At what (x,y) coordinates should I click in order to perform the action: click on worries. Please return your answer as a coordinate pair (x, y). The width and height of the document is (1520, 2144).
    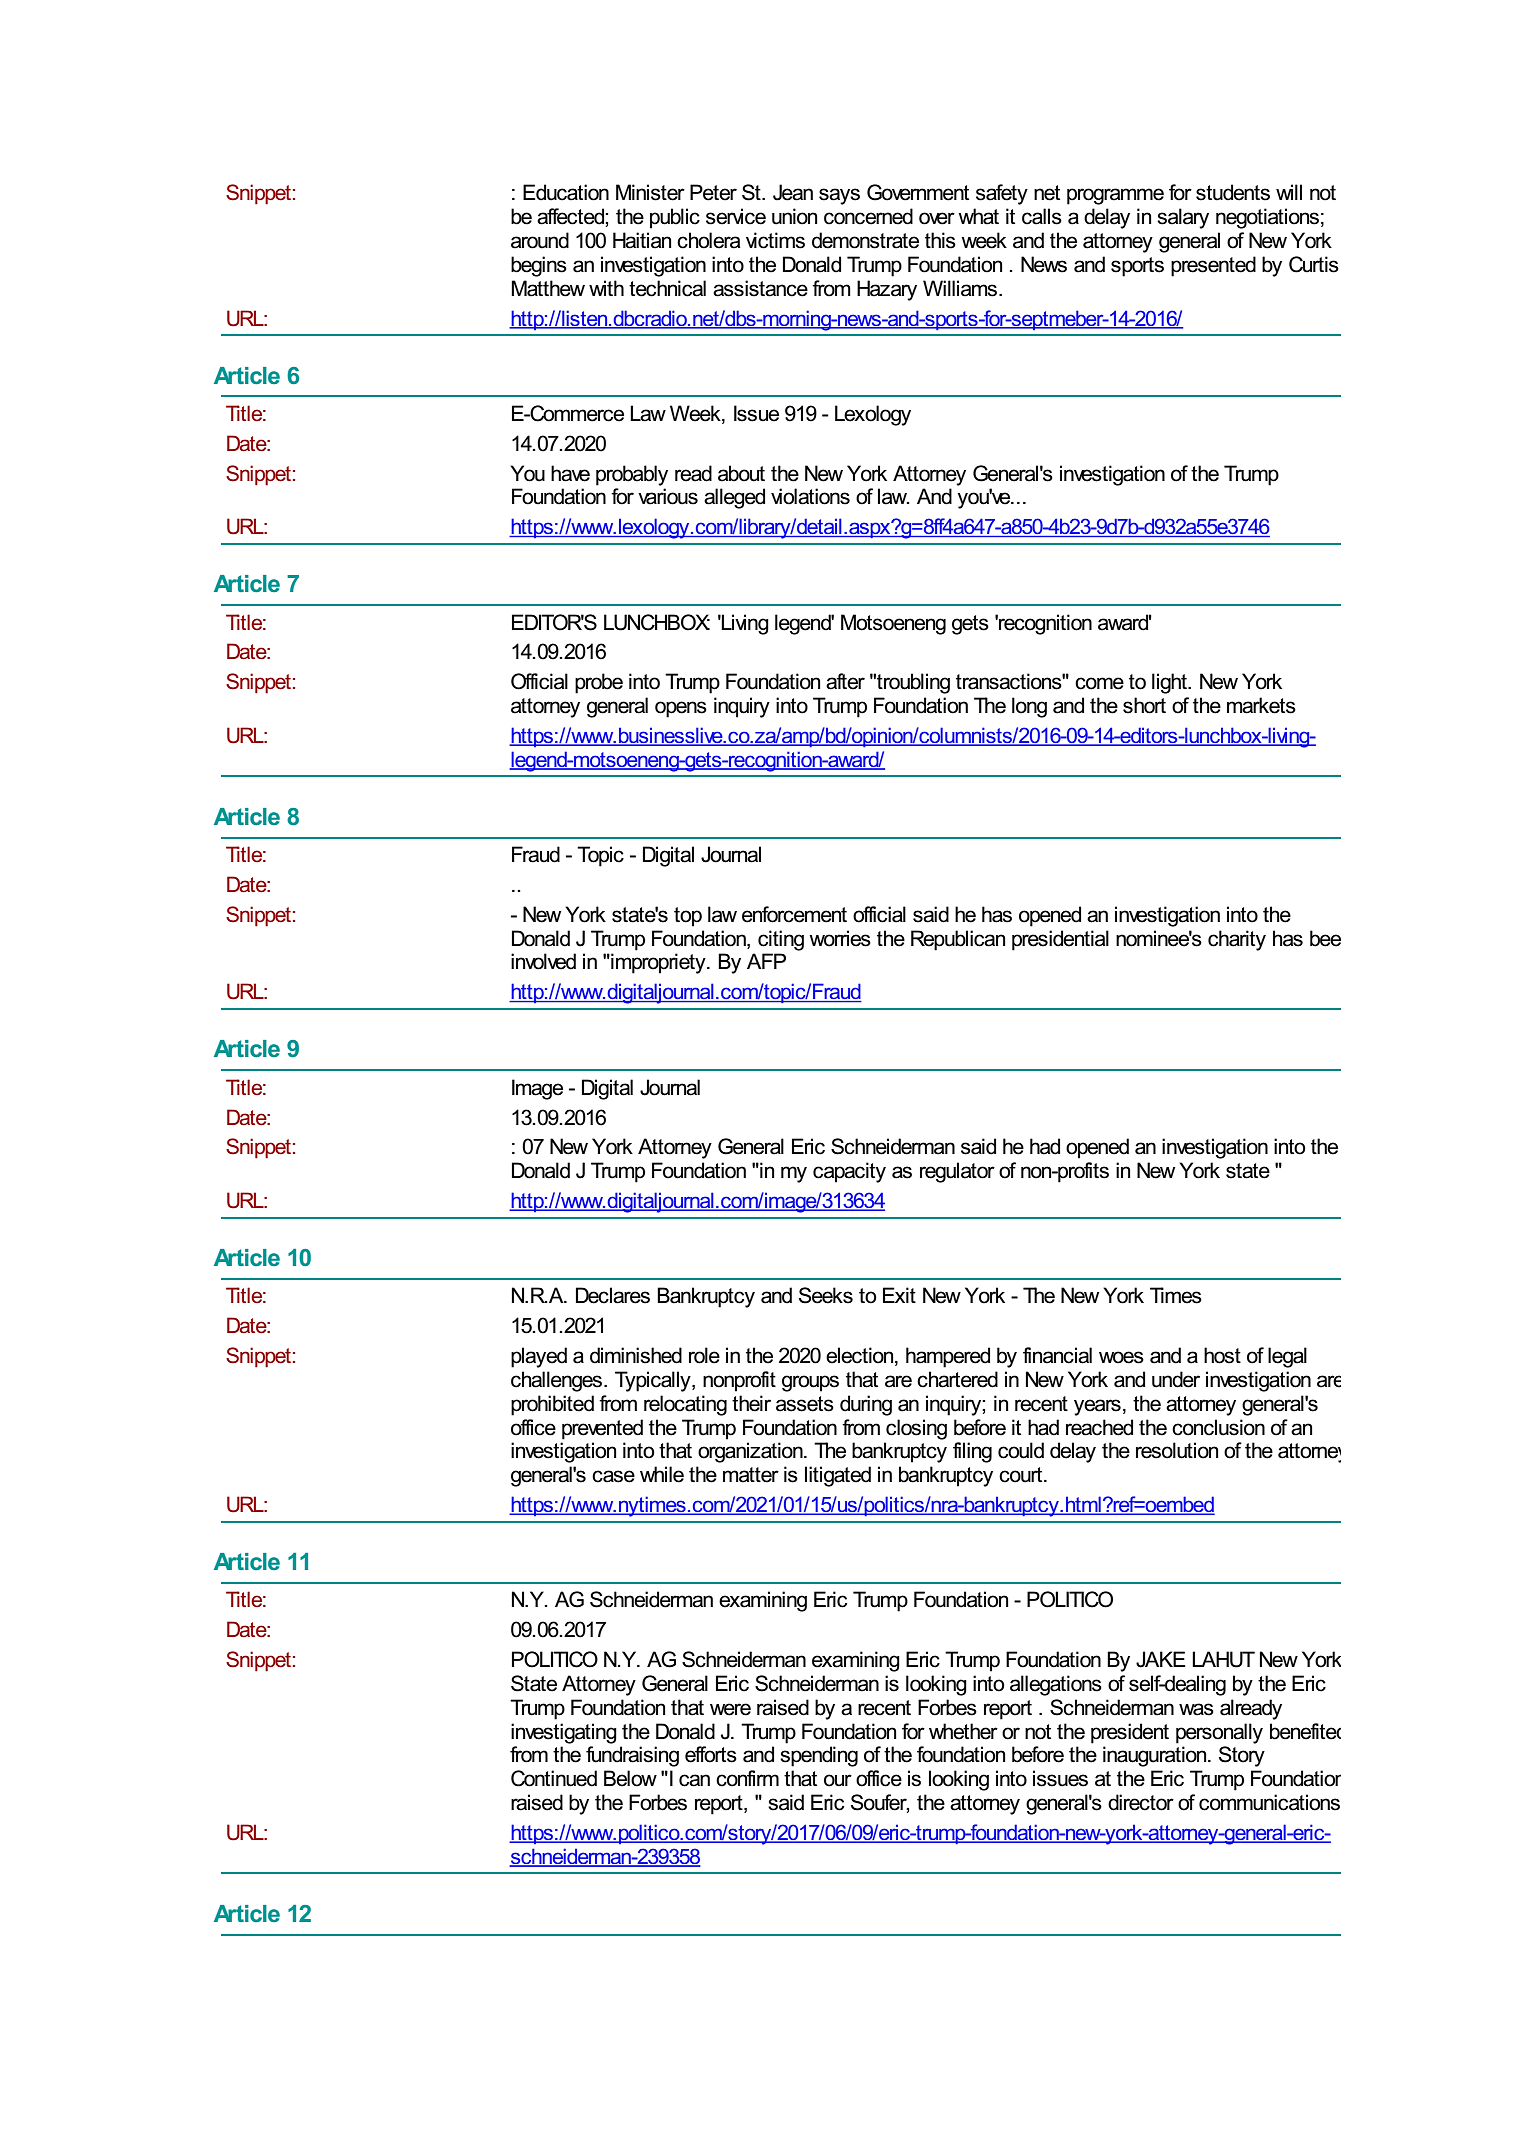
    Looking at the image, I should click on (840, 938).
